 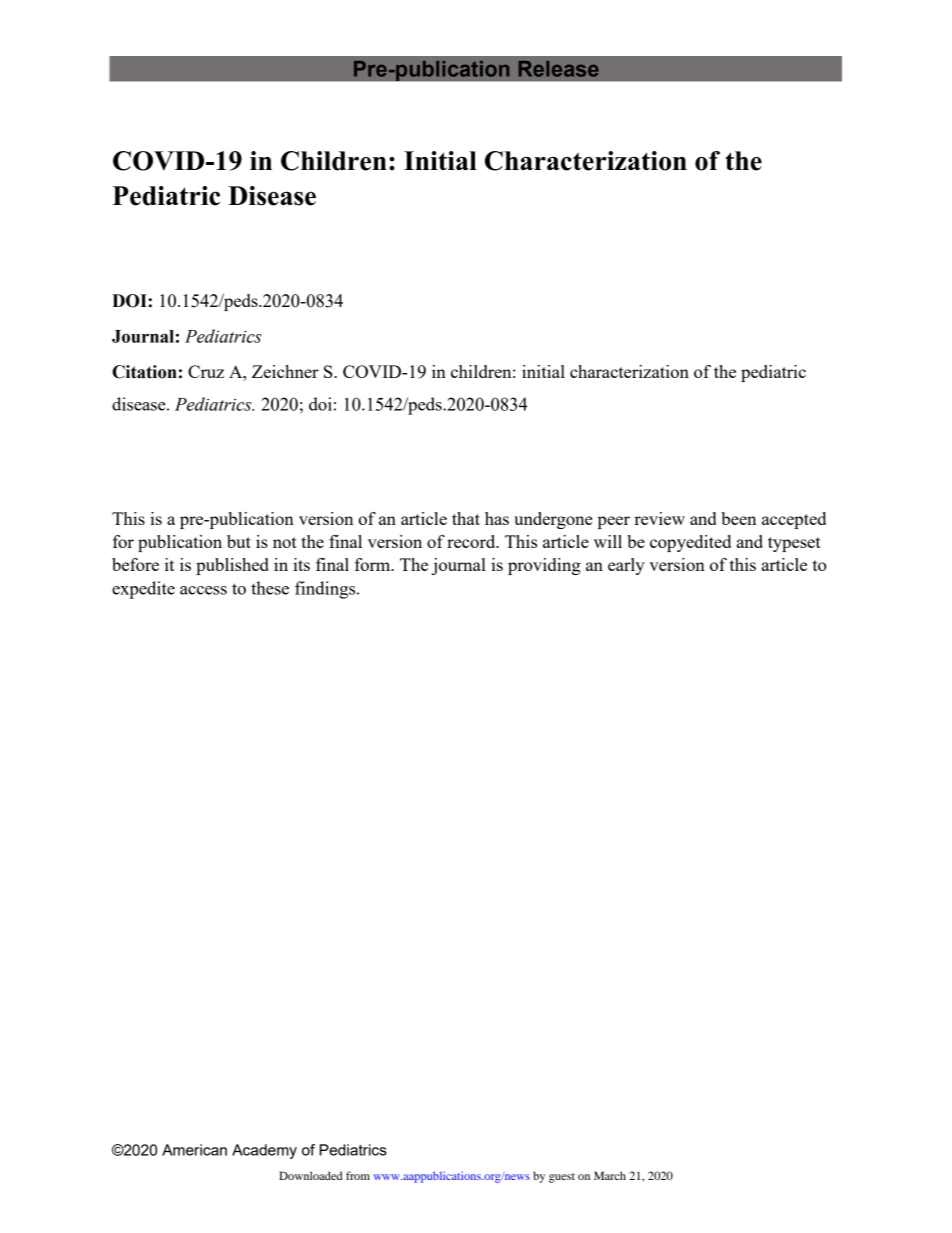 I want to click on early, so click(x=626, y=566).
